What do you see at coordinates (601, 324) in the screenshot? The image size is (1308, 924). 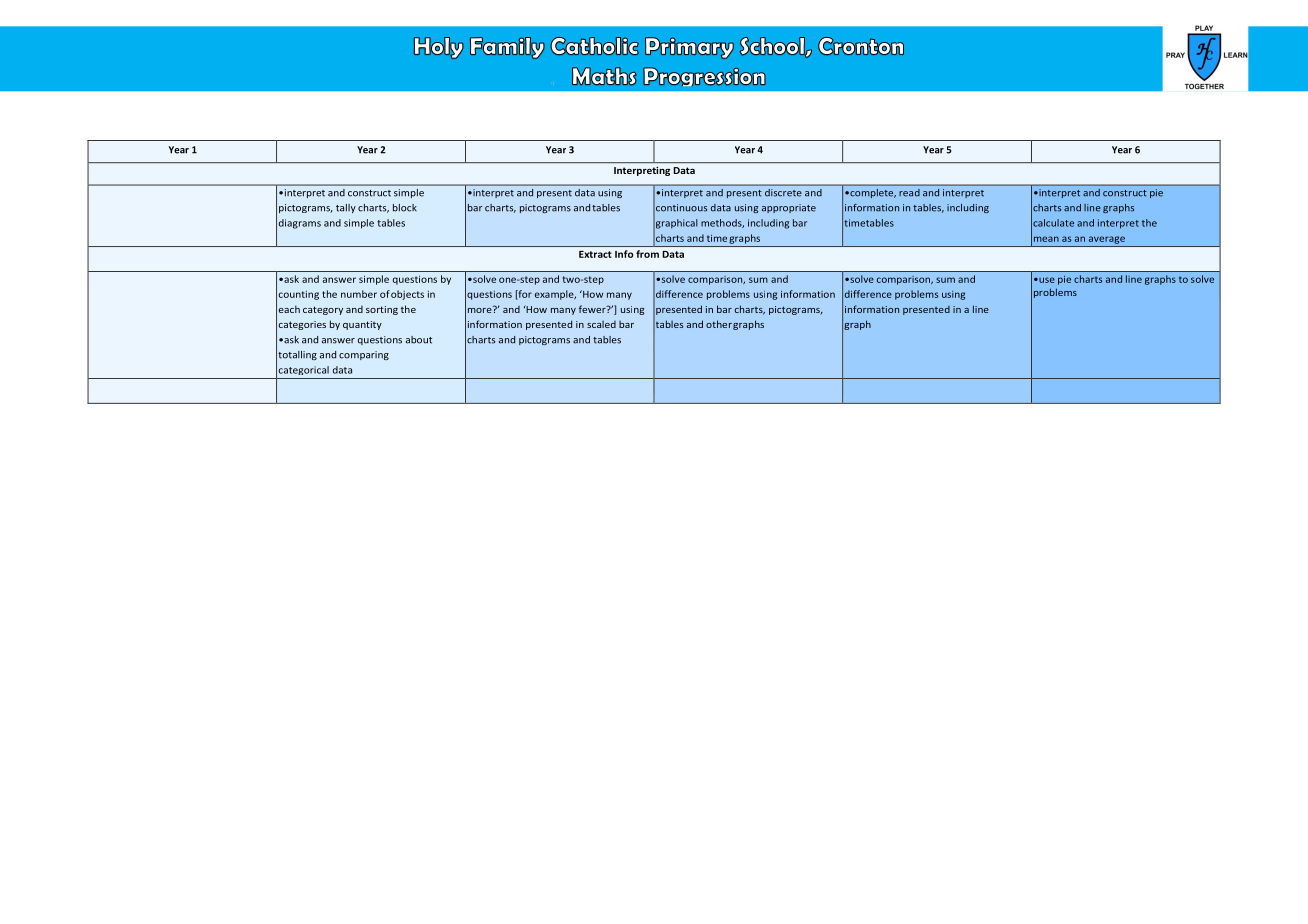 I see `scaled` at bounding box center [601, 324].
